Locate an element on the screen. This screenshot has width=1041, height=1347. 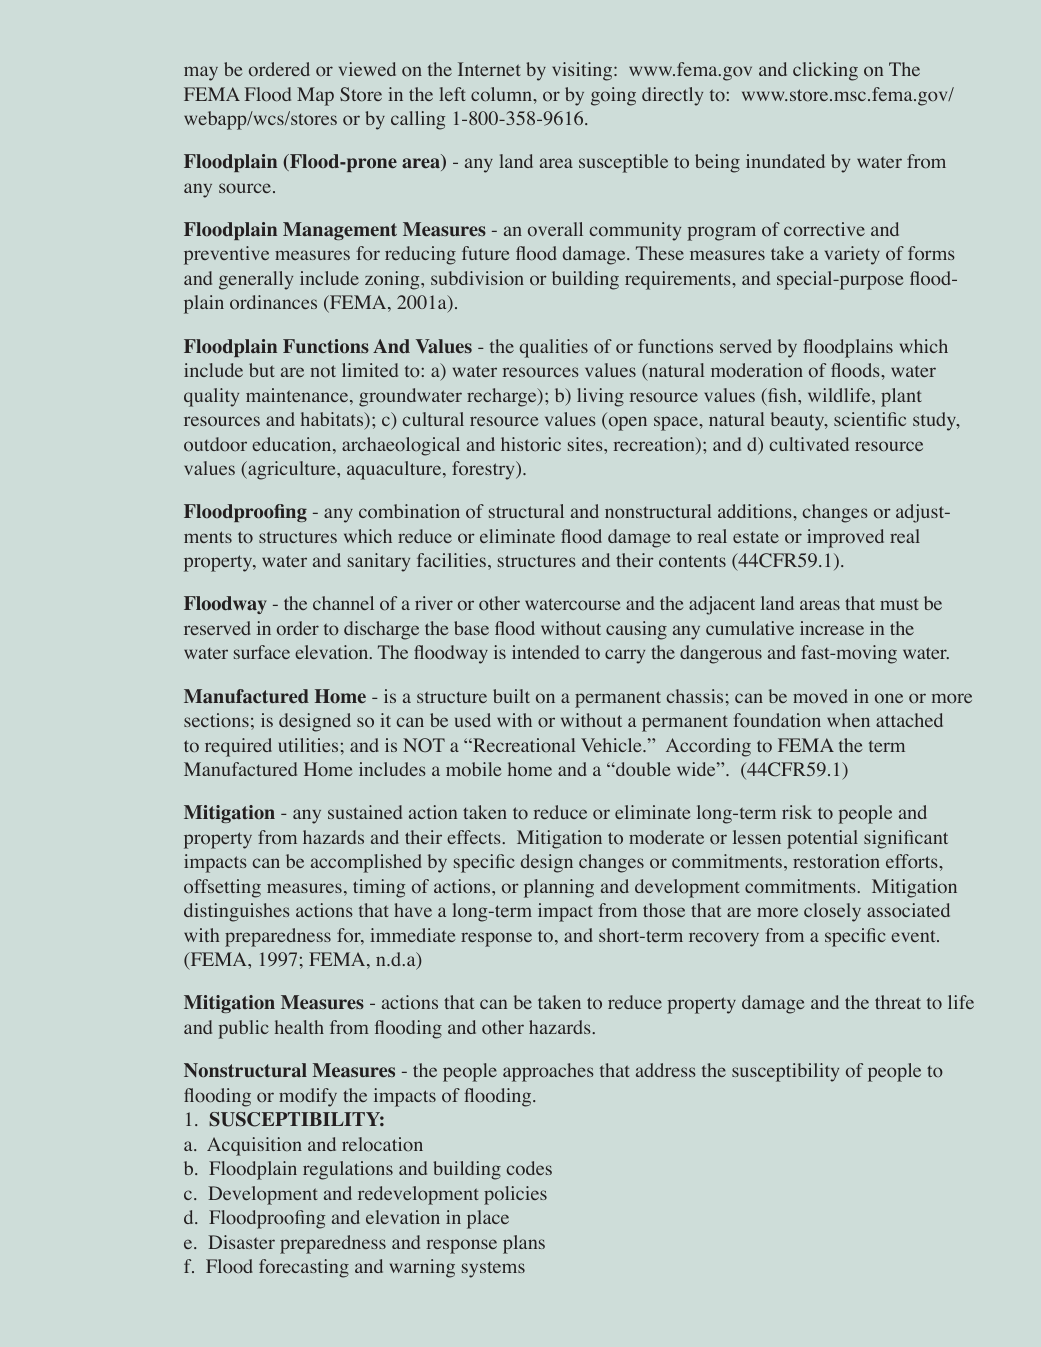
offsetting is located at coordinates (222, 888).
